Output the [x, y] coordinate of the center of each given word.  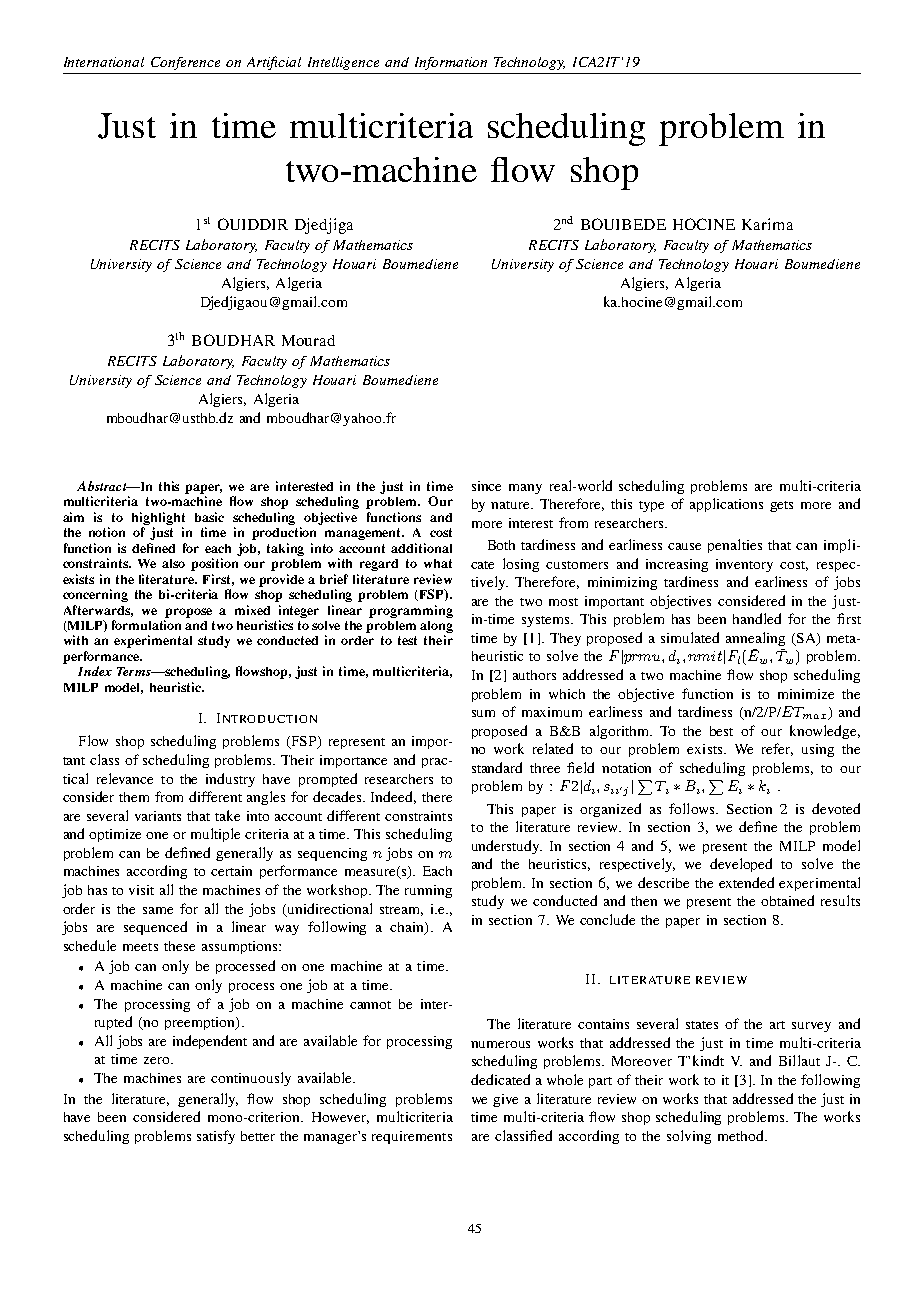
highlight [158, 518]
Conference [185, 63]
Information [451, 63]
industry [230, 780]
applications [726, 505]
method [742, 1135]
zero [158, 1060]
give [505, 1100]
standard [497, 767]
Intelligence [343, 63]
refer [777, 749]
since [486, 486]
